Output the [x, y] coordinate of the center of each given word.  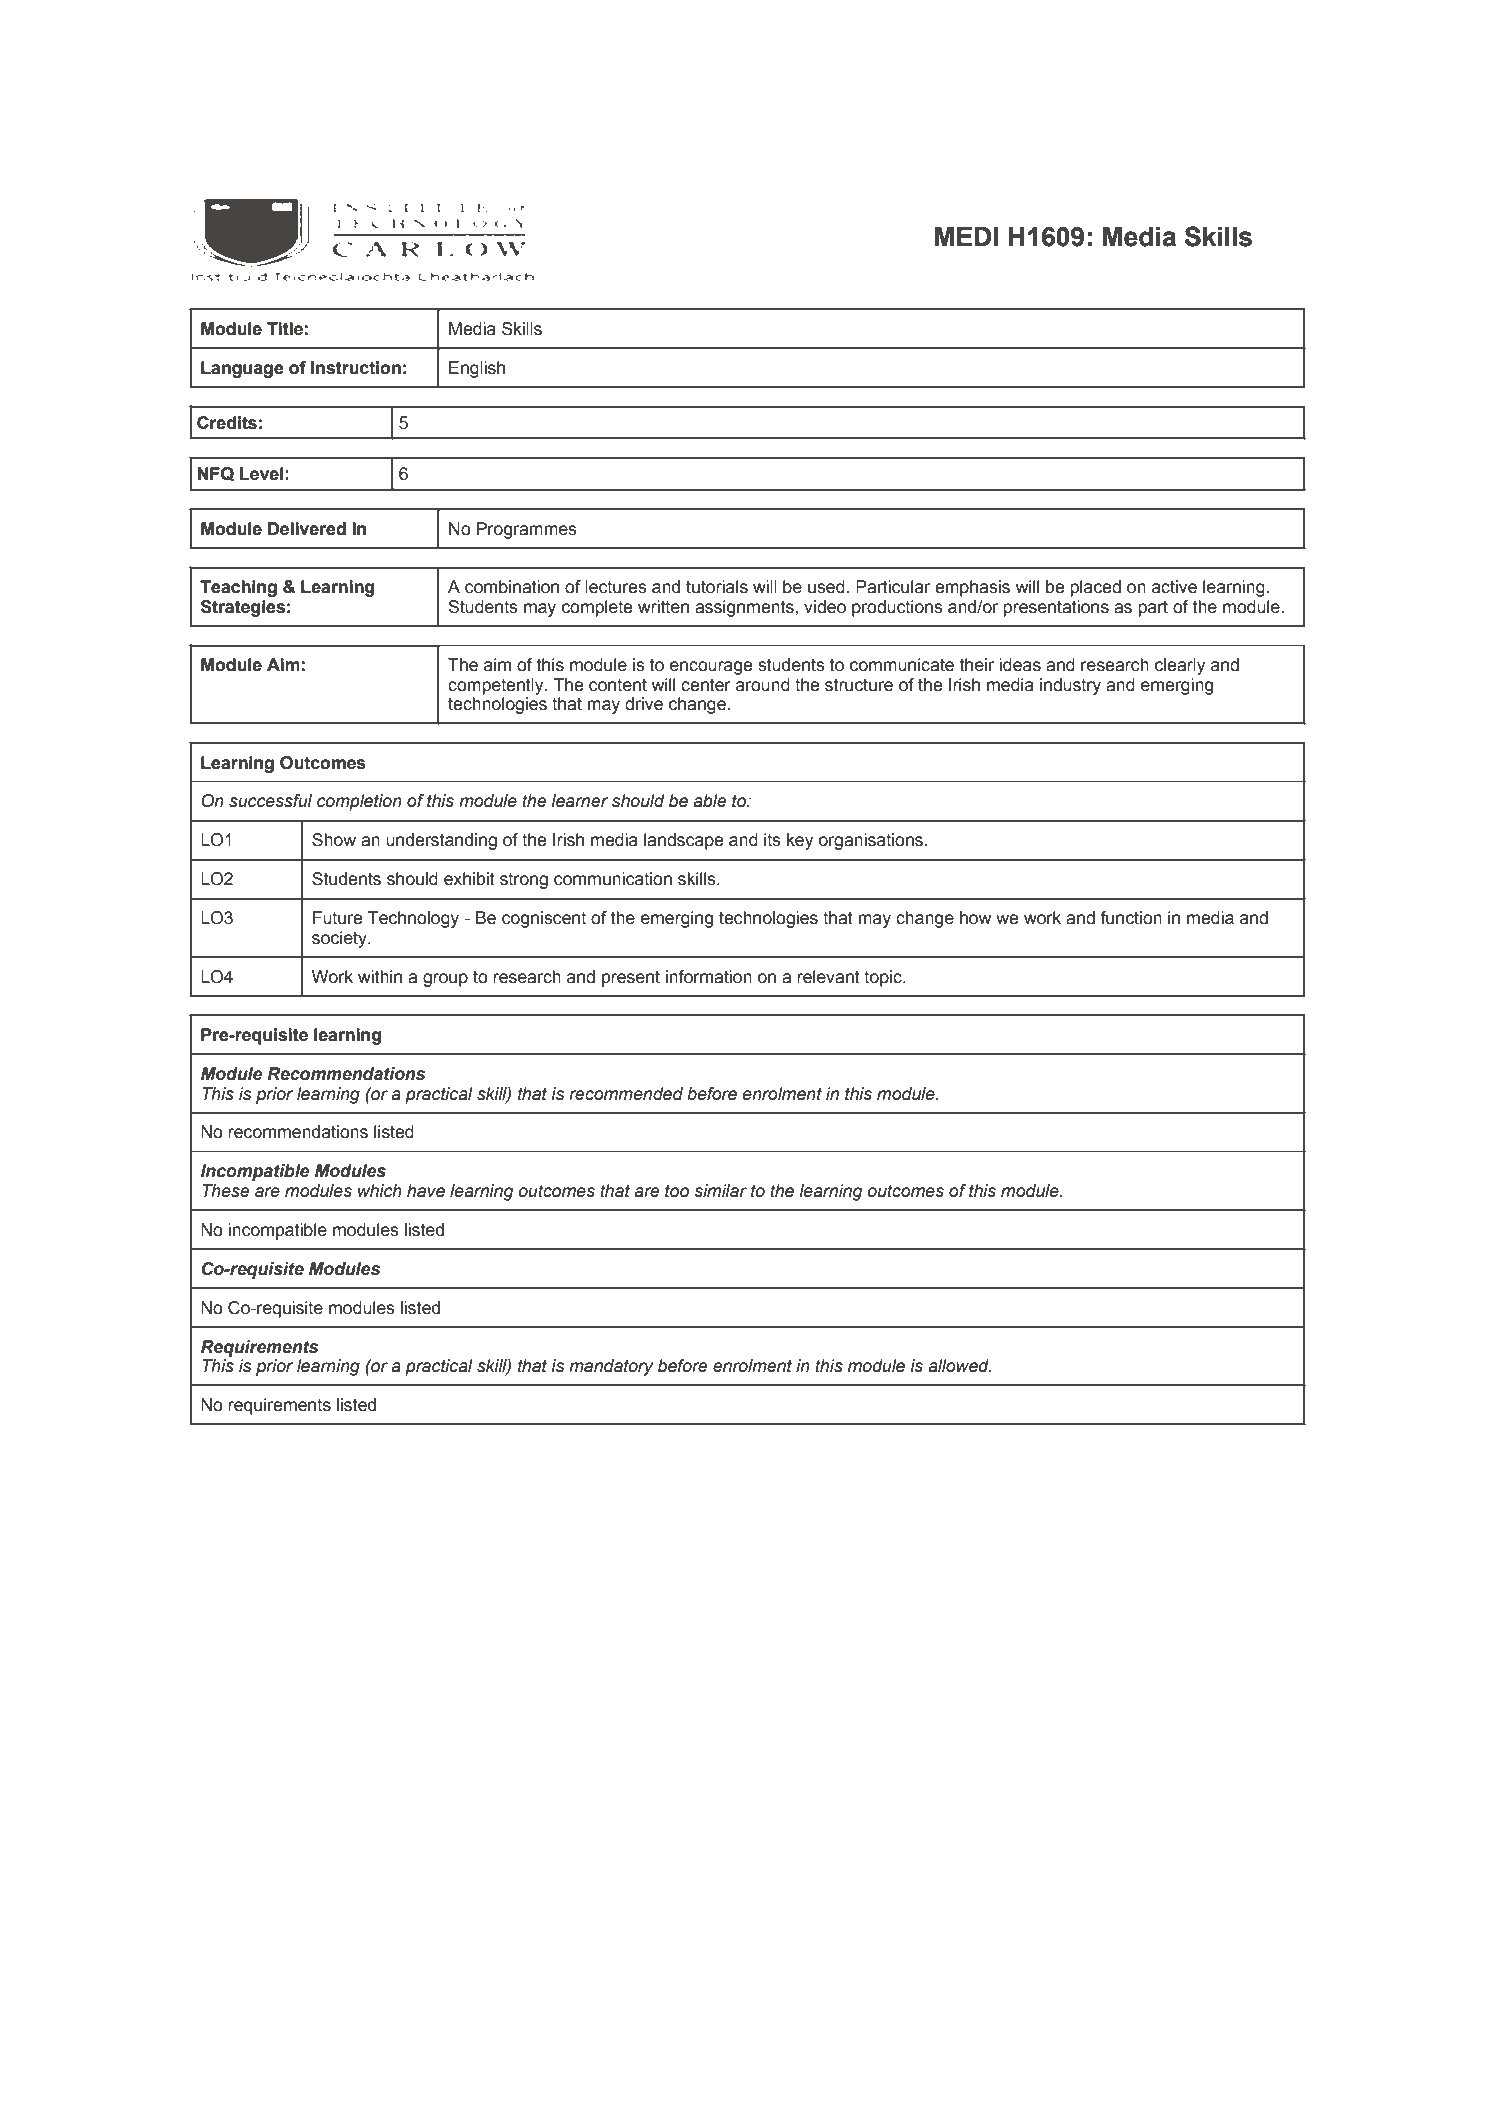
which [380, 1191]
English [477, 369]
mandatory [611, 1367]
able [709, 801]
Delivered [307, 529]
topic [884, 978]
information [709, 977]
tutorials [717, 587]
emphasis [972, 588]
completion [359, 802]
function [1131, 918]
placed [1095, 588]
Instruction [356, 368]
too [677, 1191]
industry [1070, 686]
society [340, 939]
